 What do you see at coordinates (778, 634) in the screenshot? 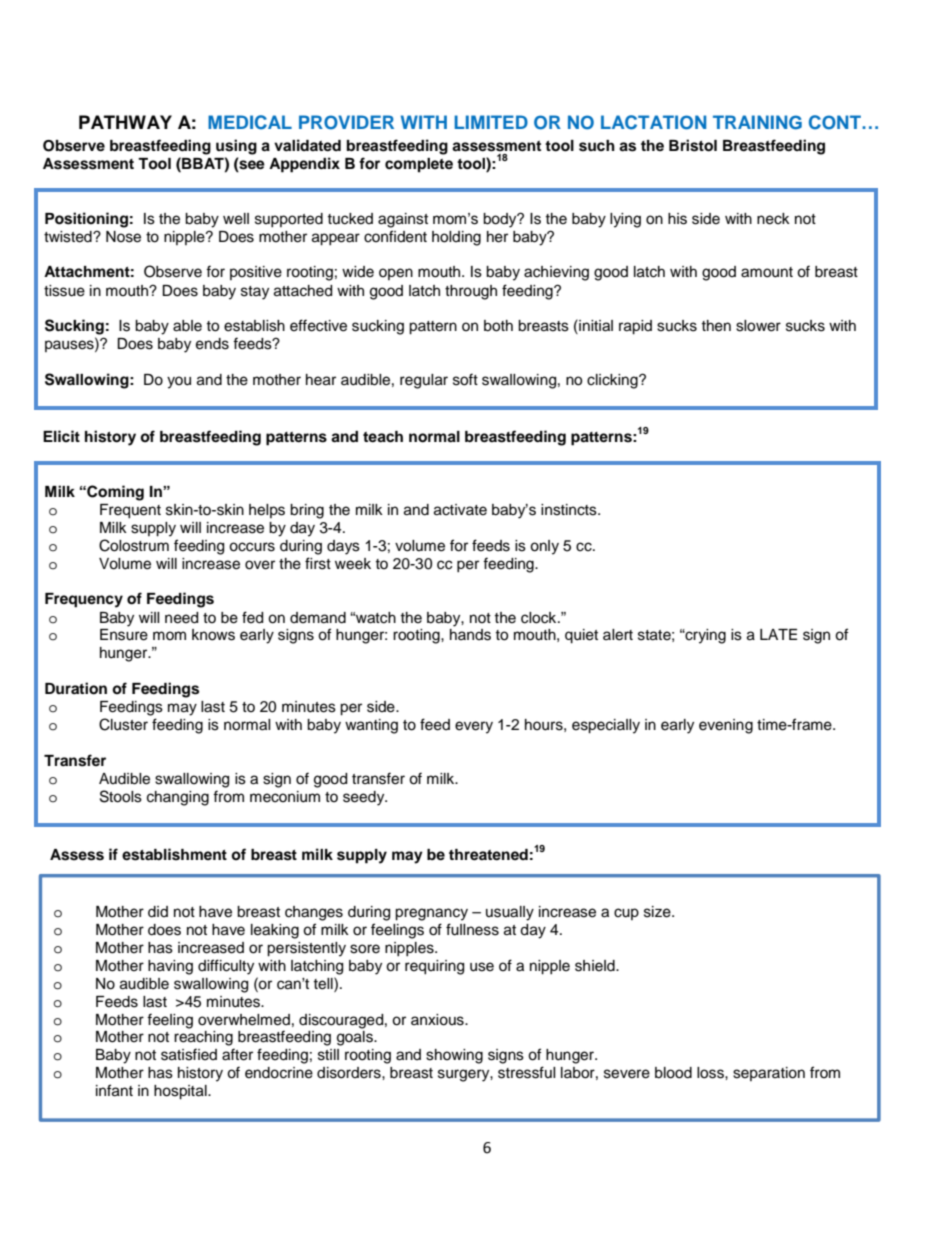
I see `LATE` at bounding box center [778, 634].
